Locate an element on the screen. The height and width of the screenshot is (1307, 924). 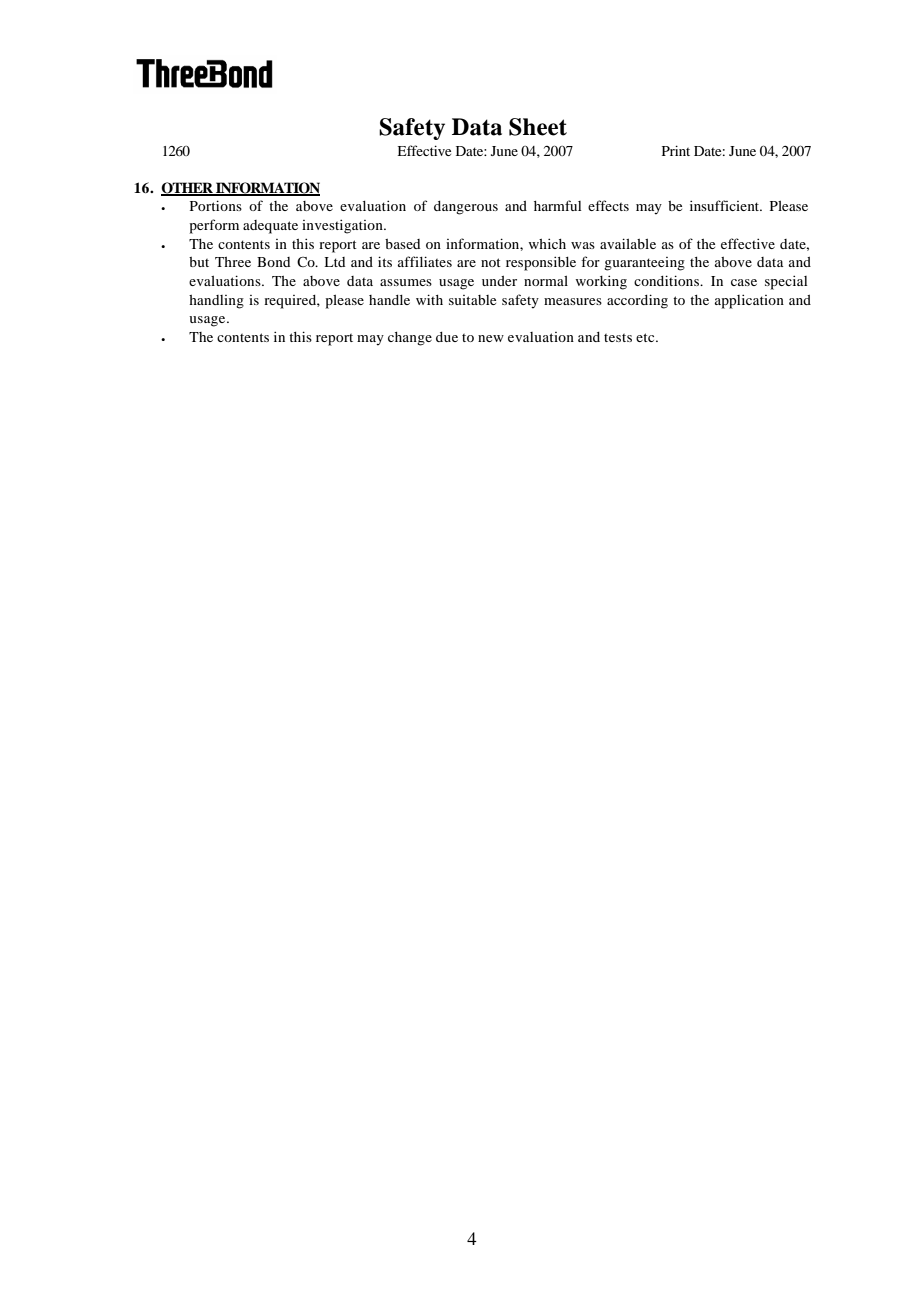
Print is located at coordinates (676, 150).
